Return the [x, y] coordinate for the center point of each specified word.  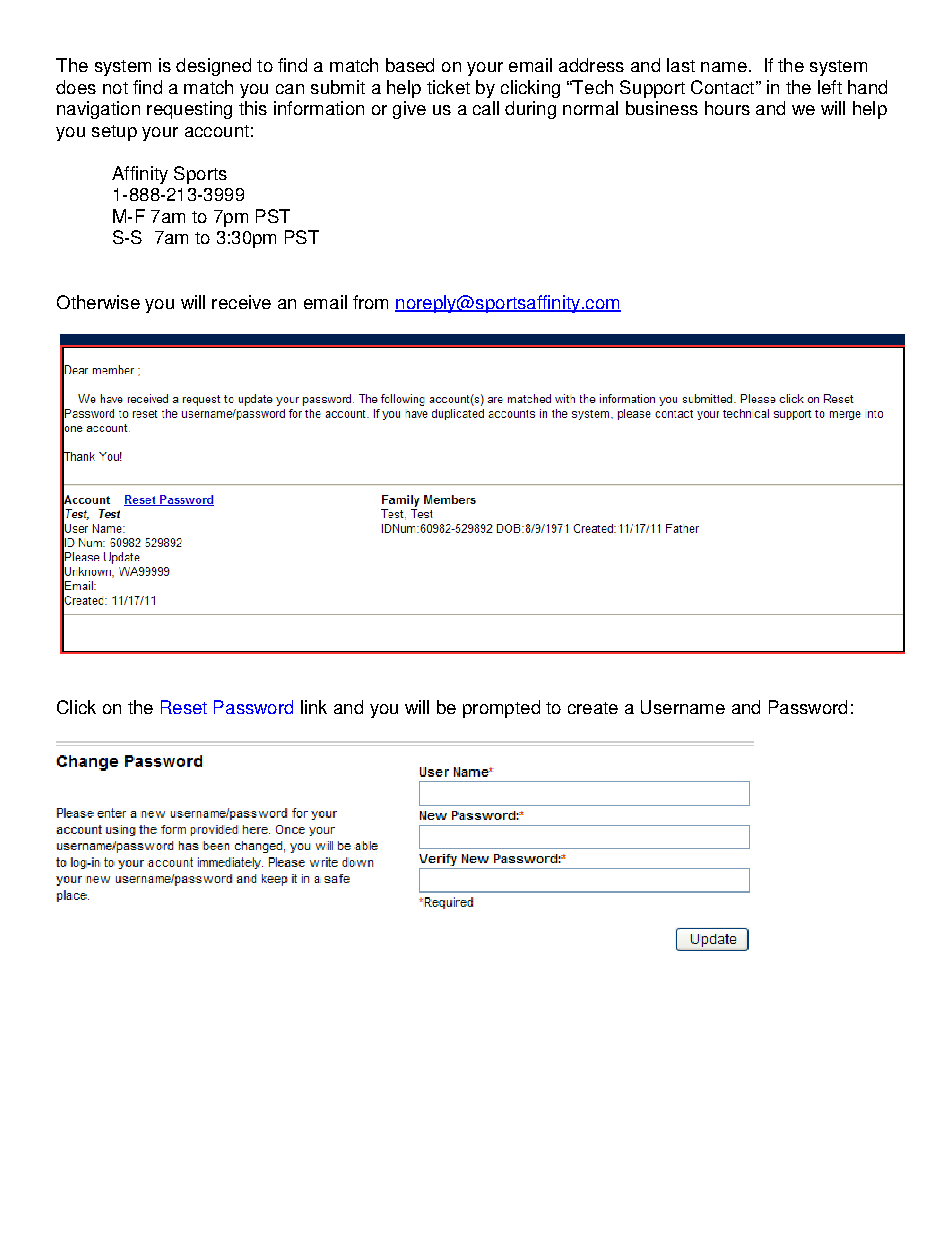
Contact [722, 87]
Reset [184, 707]
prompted [501, 709]
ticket [448, 87]
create [593, 708]
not [115, 88]
